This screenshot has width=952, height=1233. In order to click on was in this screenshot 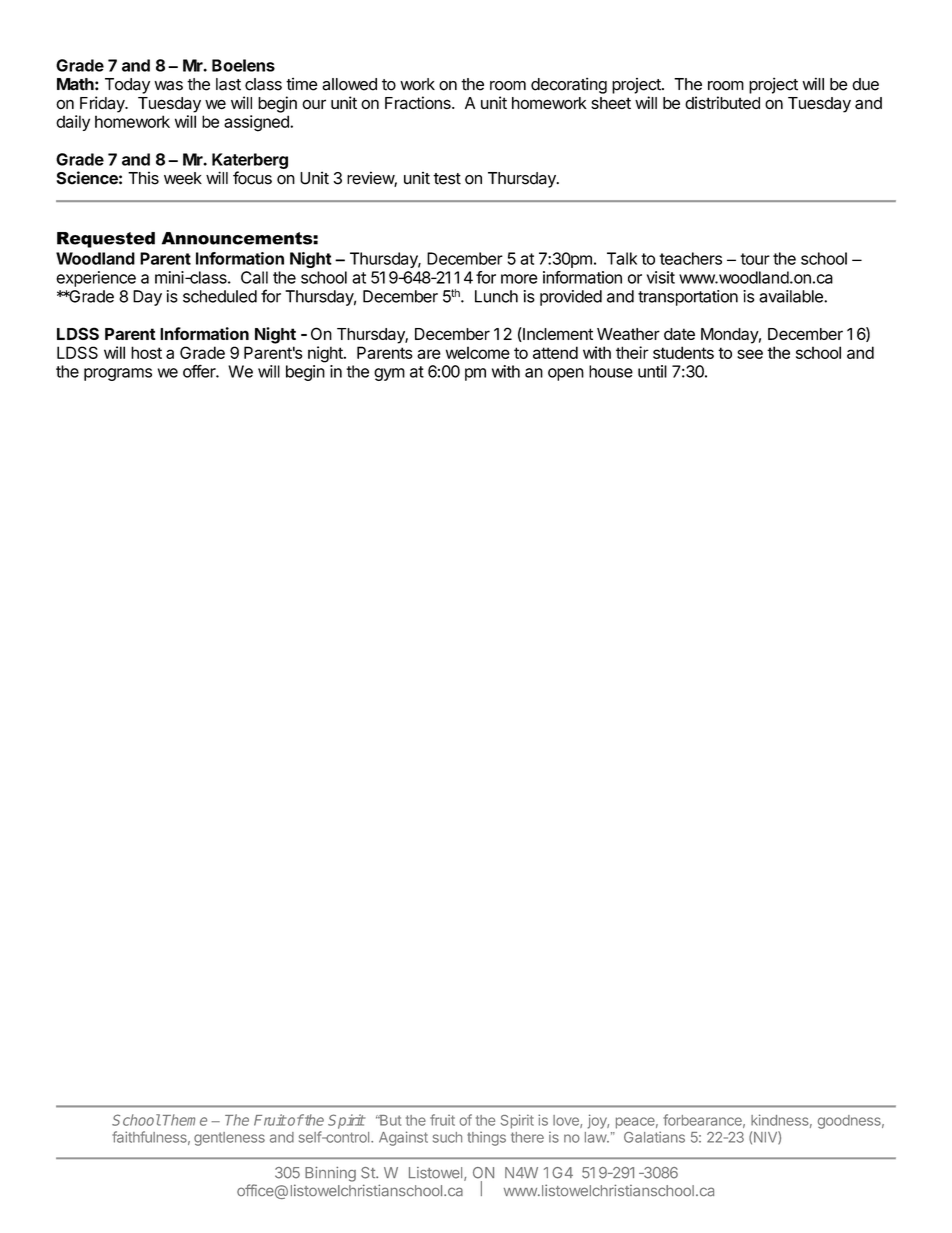, I will do `click(168, 86)`.
